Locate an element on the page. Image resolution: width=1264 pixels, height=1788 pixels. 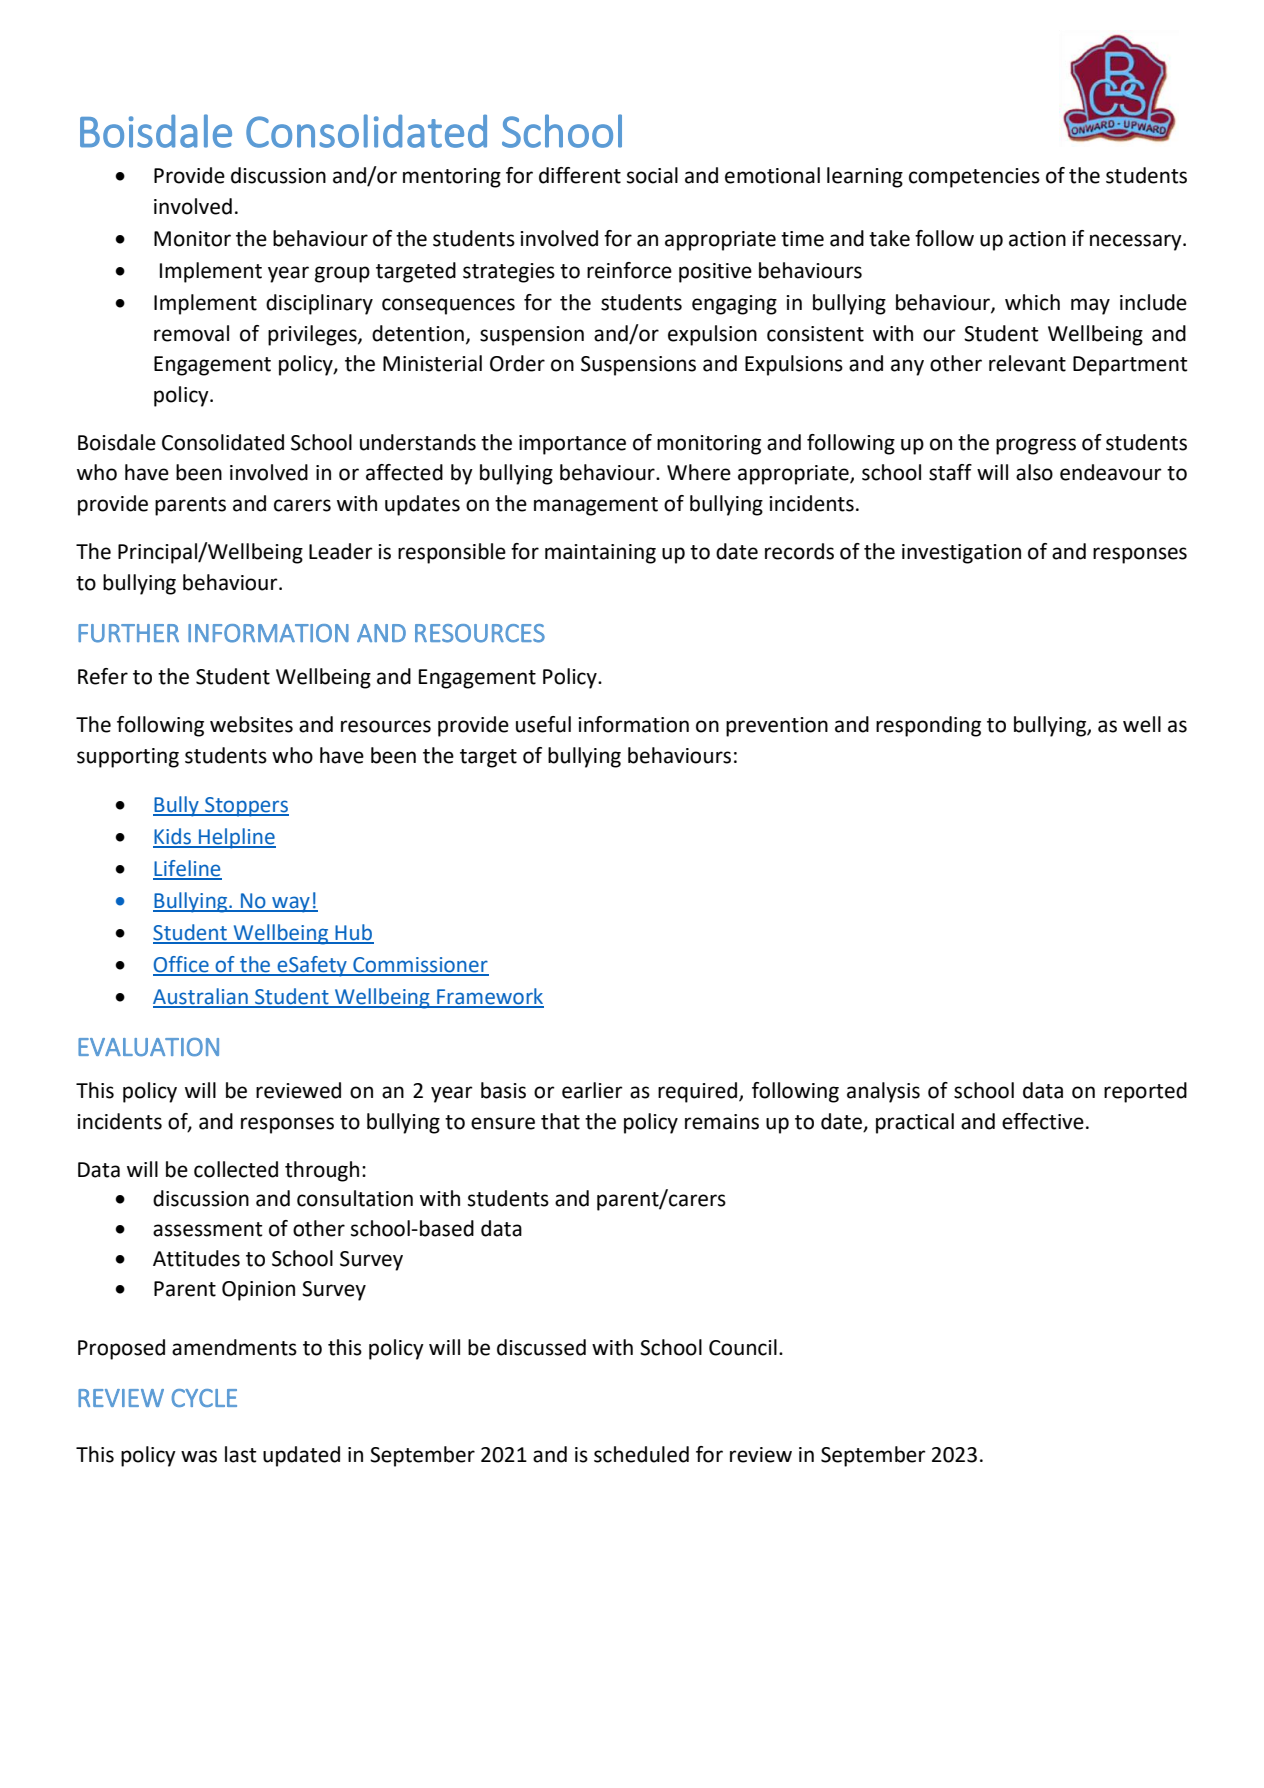
FURTHER is located at coordinates (128, 633).
